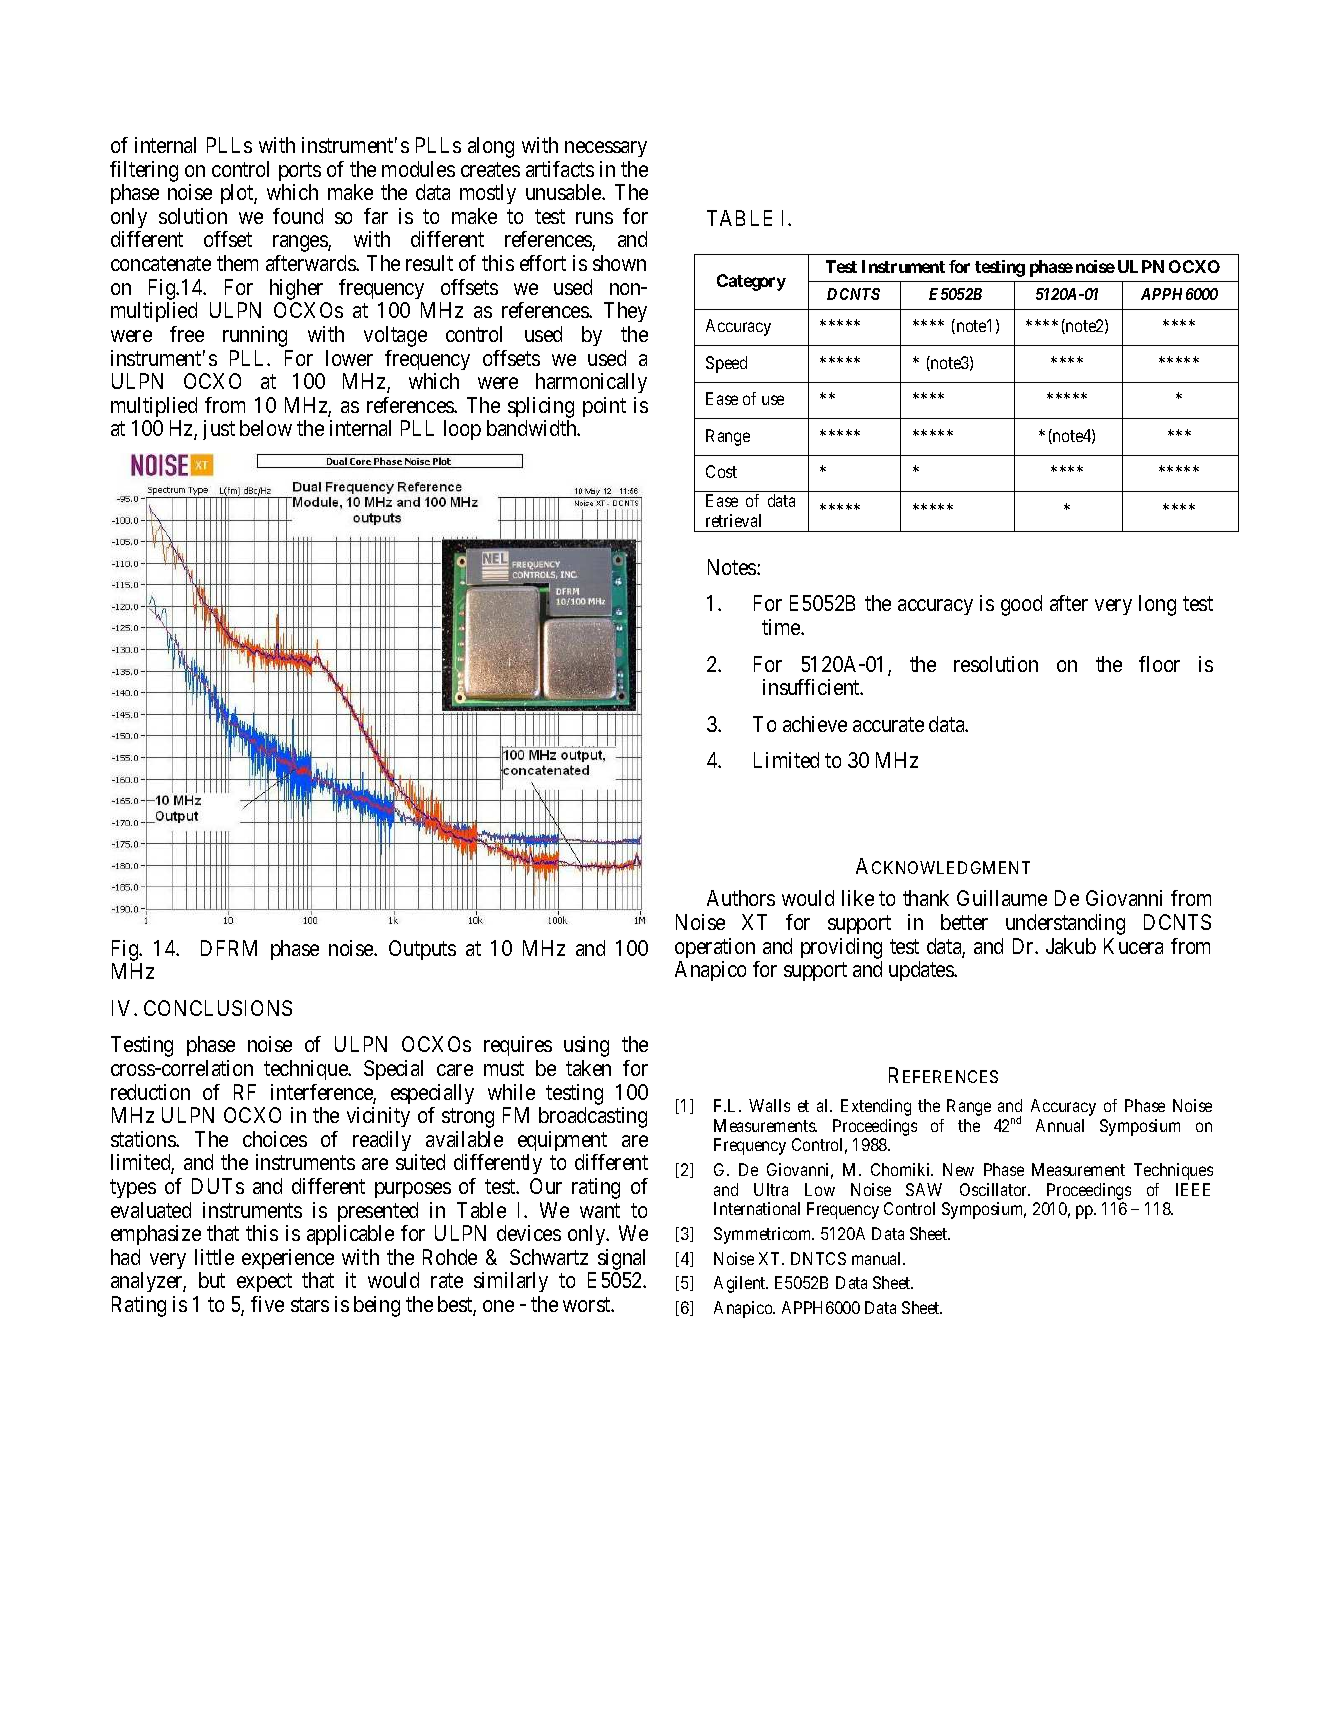 The height and width of the screenshot is (1712, 1323). I want to click on expect, so click(264, 1283).
